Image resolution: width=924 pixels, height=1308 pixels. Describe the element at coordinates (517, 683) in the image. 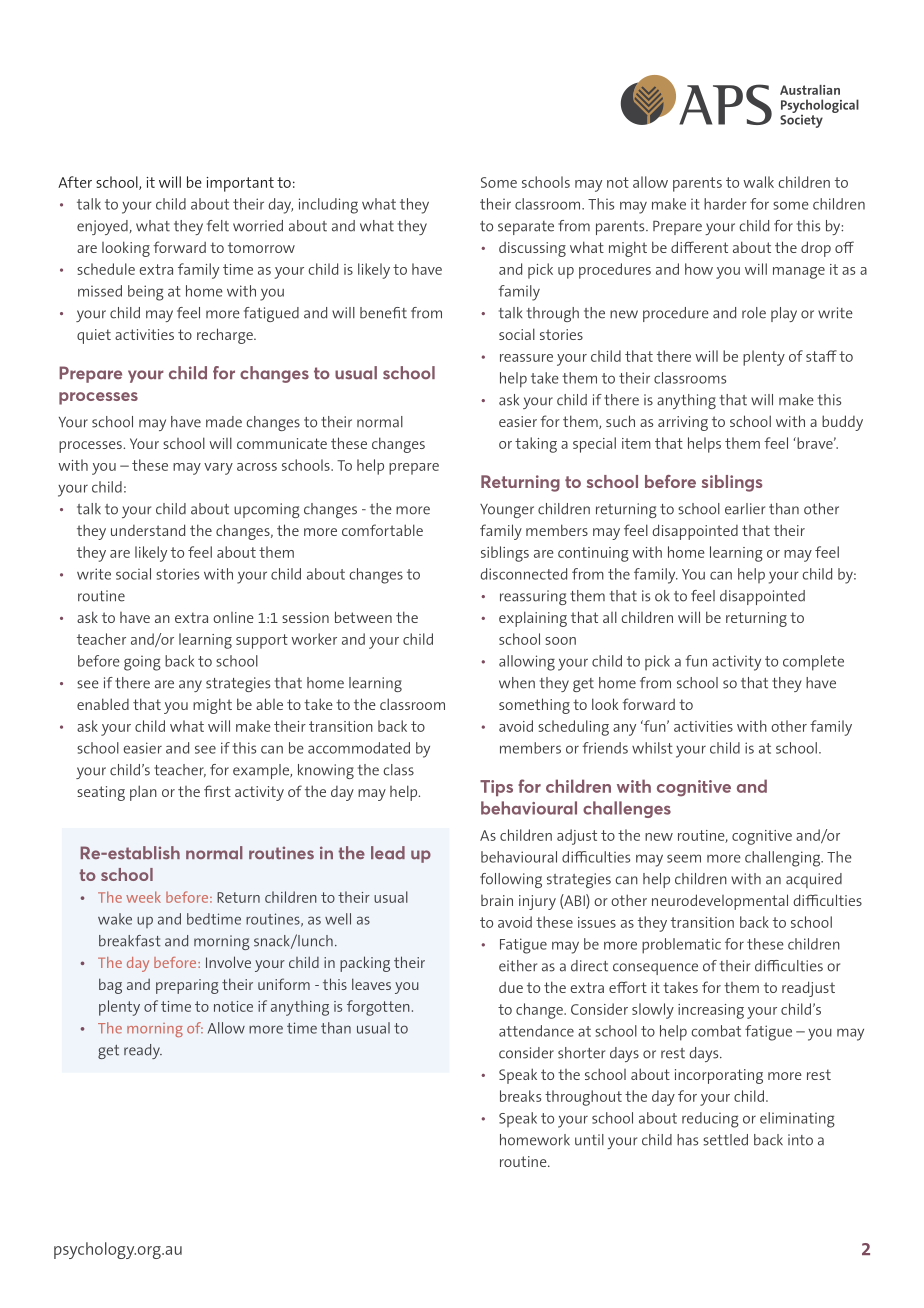

I see `when` at that location.
